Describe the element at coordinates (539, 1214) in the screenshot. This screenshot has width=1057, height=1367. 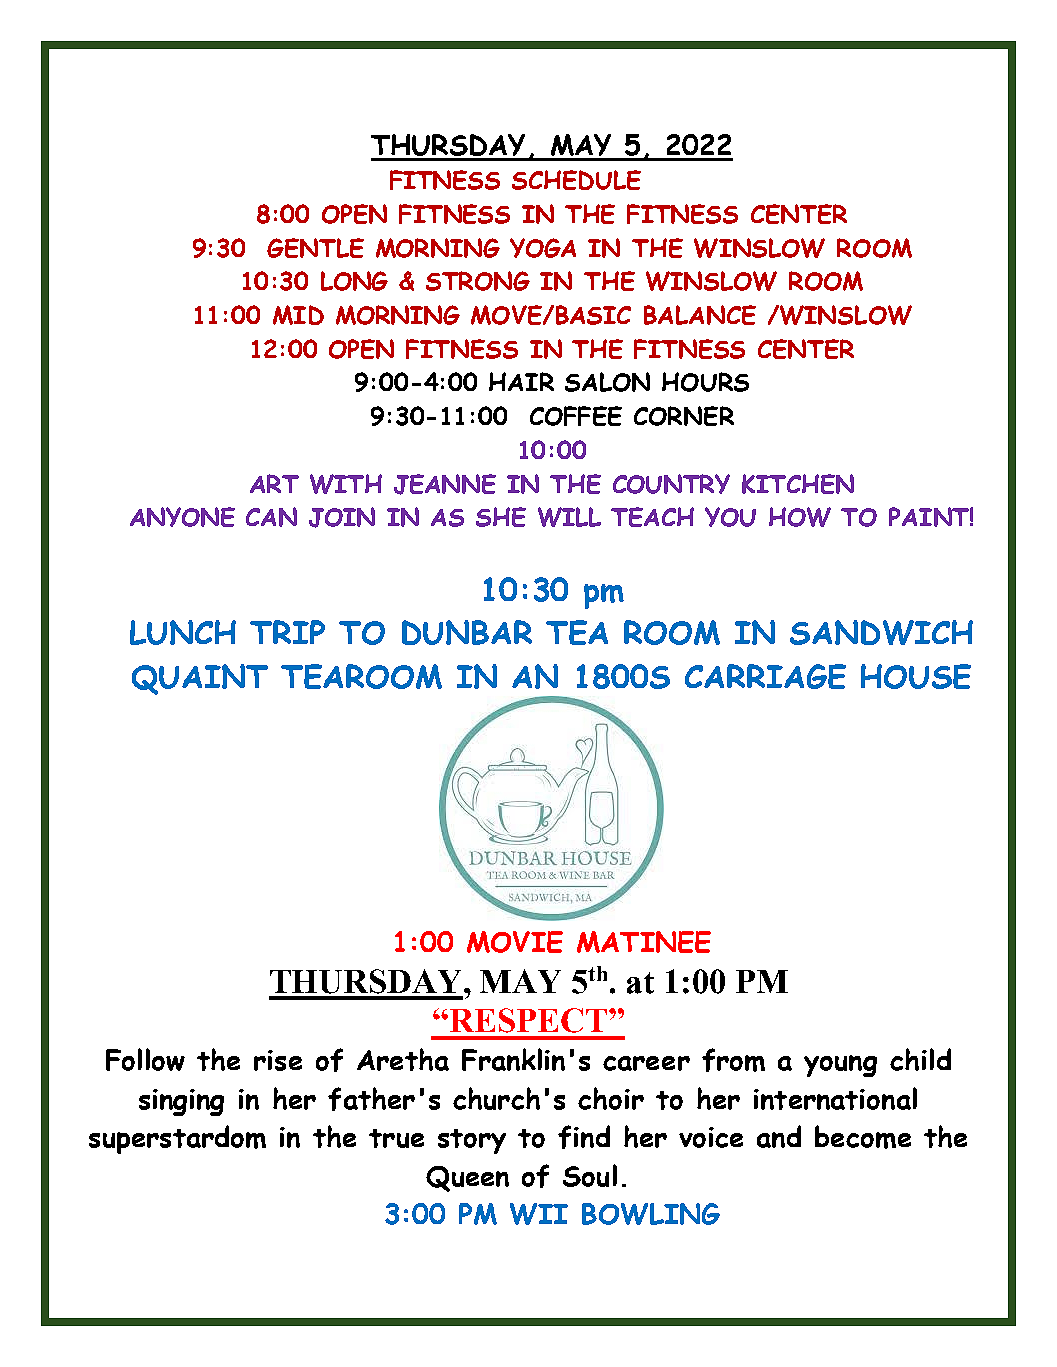
I see `WII` at that location.
